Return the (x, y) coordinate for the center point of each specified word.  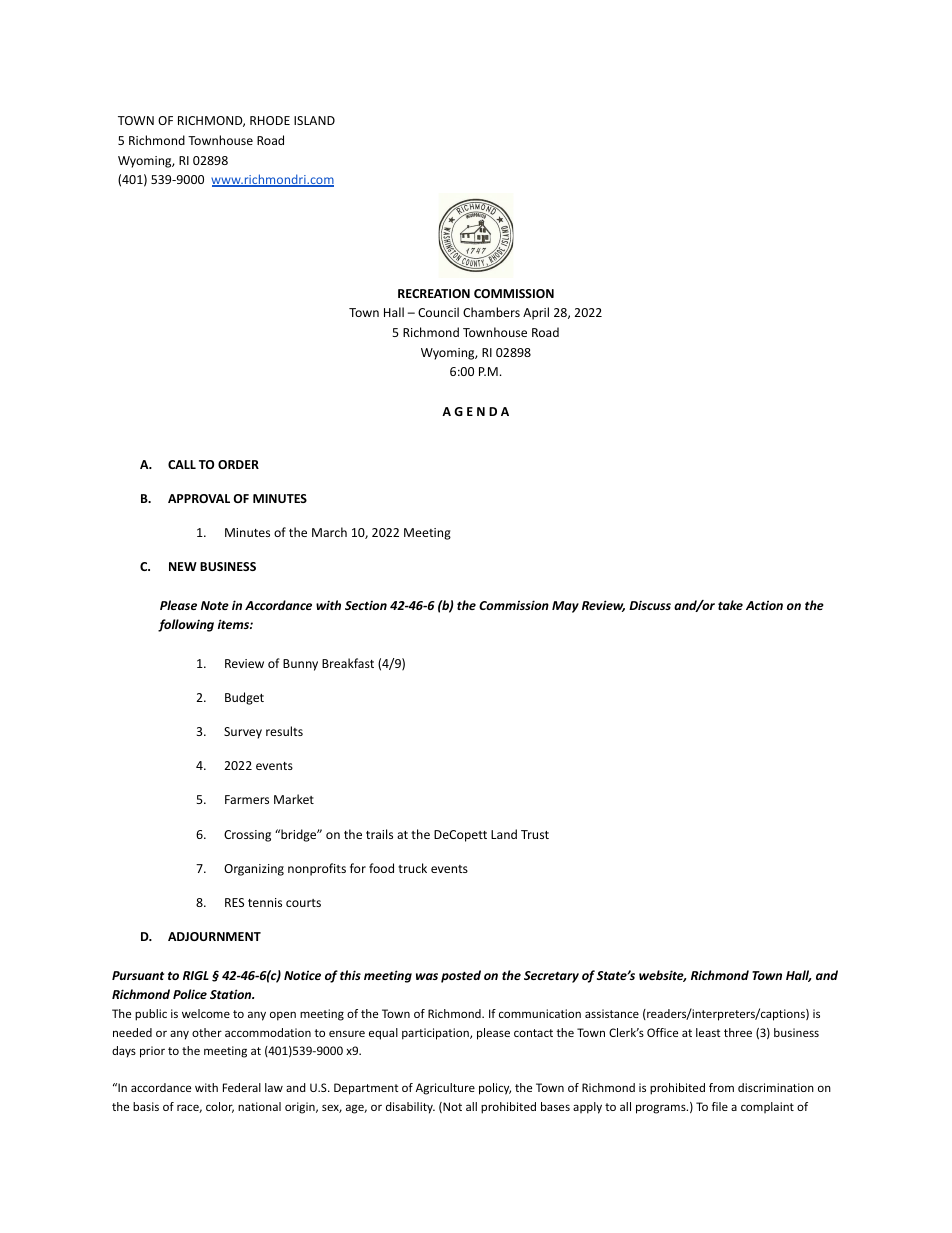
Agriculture (445, 1089)
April (536, 313)
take (730, 605)
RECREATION (434, 293)
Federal (242, 1087)
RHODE (270, 120)
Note (215, 605)
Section (366, 605)
